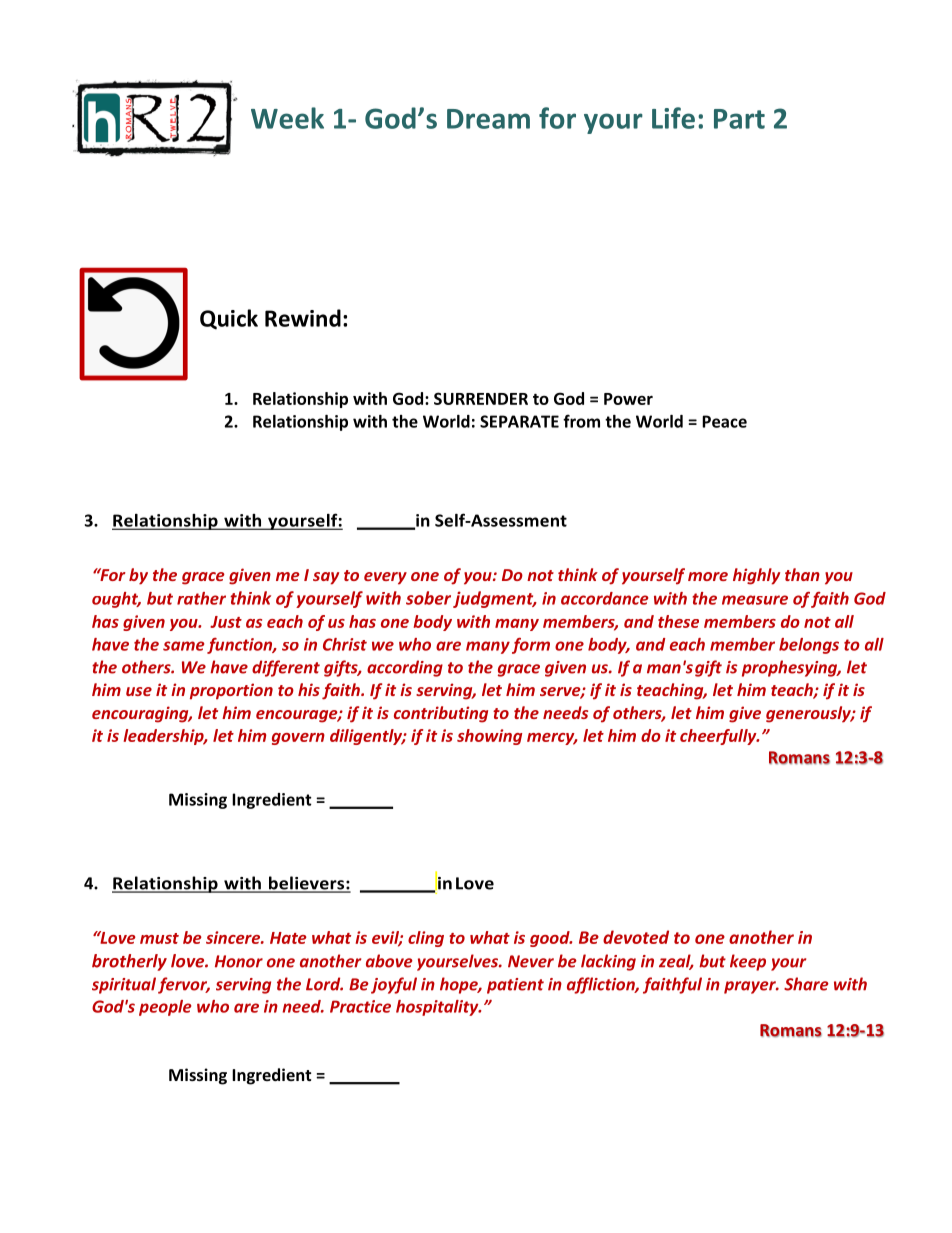  What do you see at coordinates (739, 119) in the screenshot?
I see `Part` at bounding box center [739, 119].
